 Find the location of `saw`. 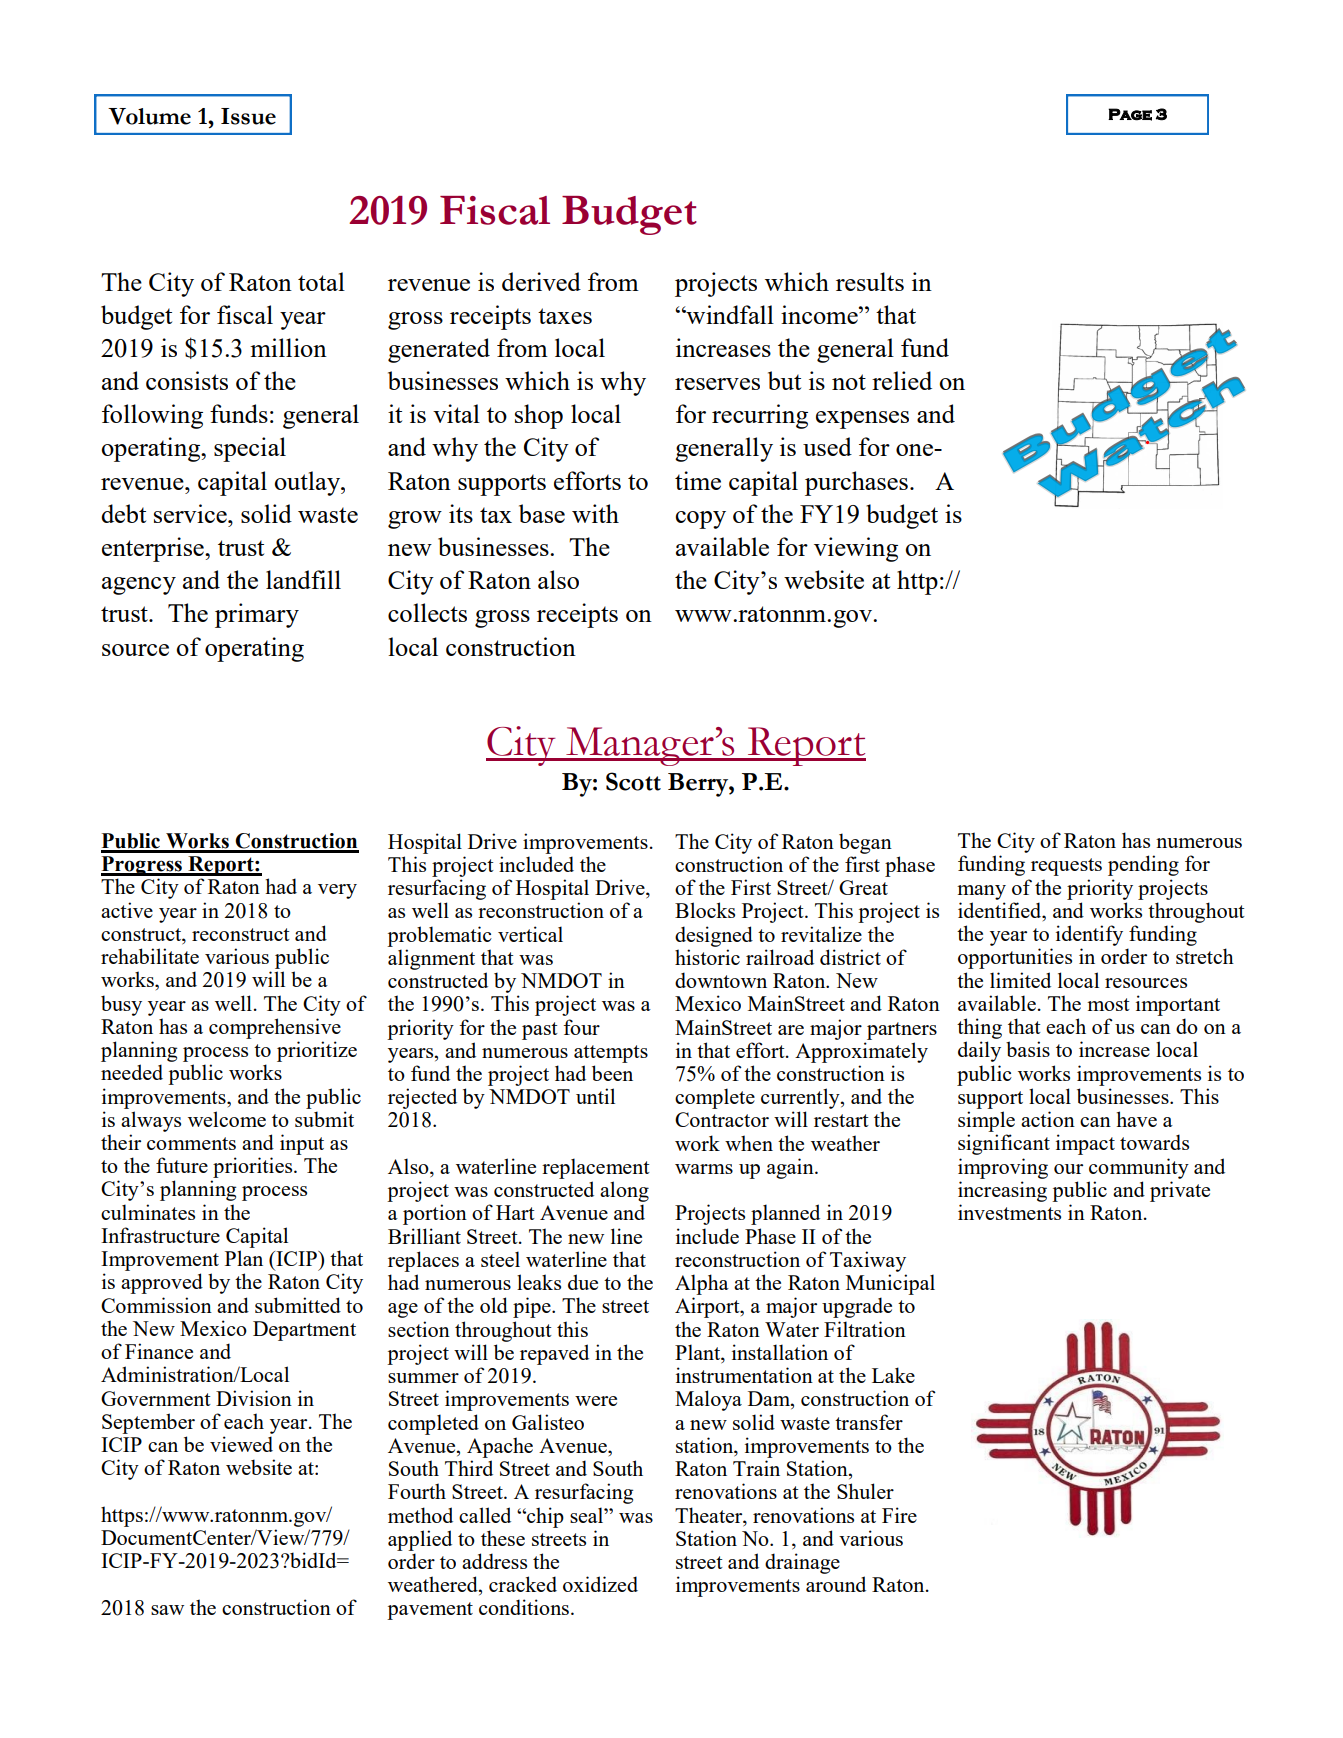

saw is located at coordinates (167, 1610).
